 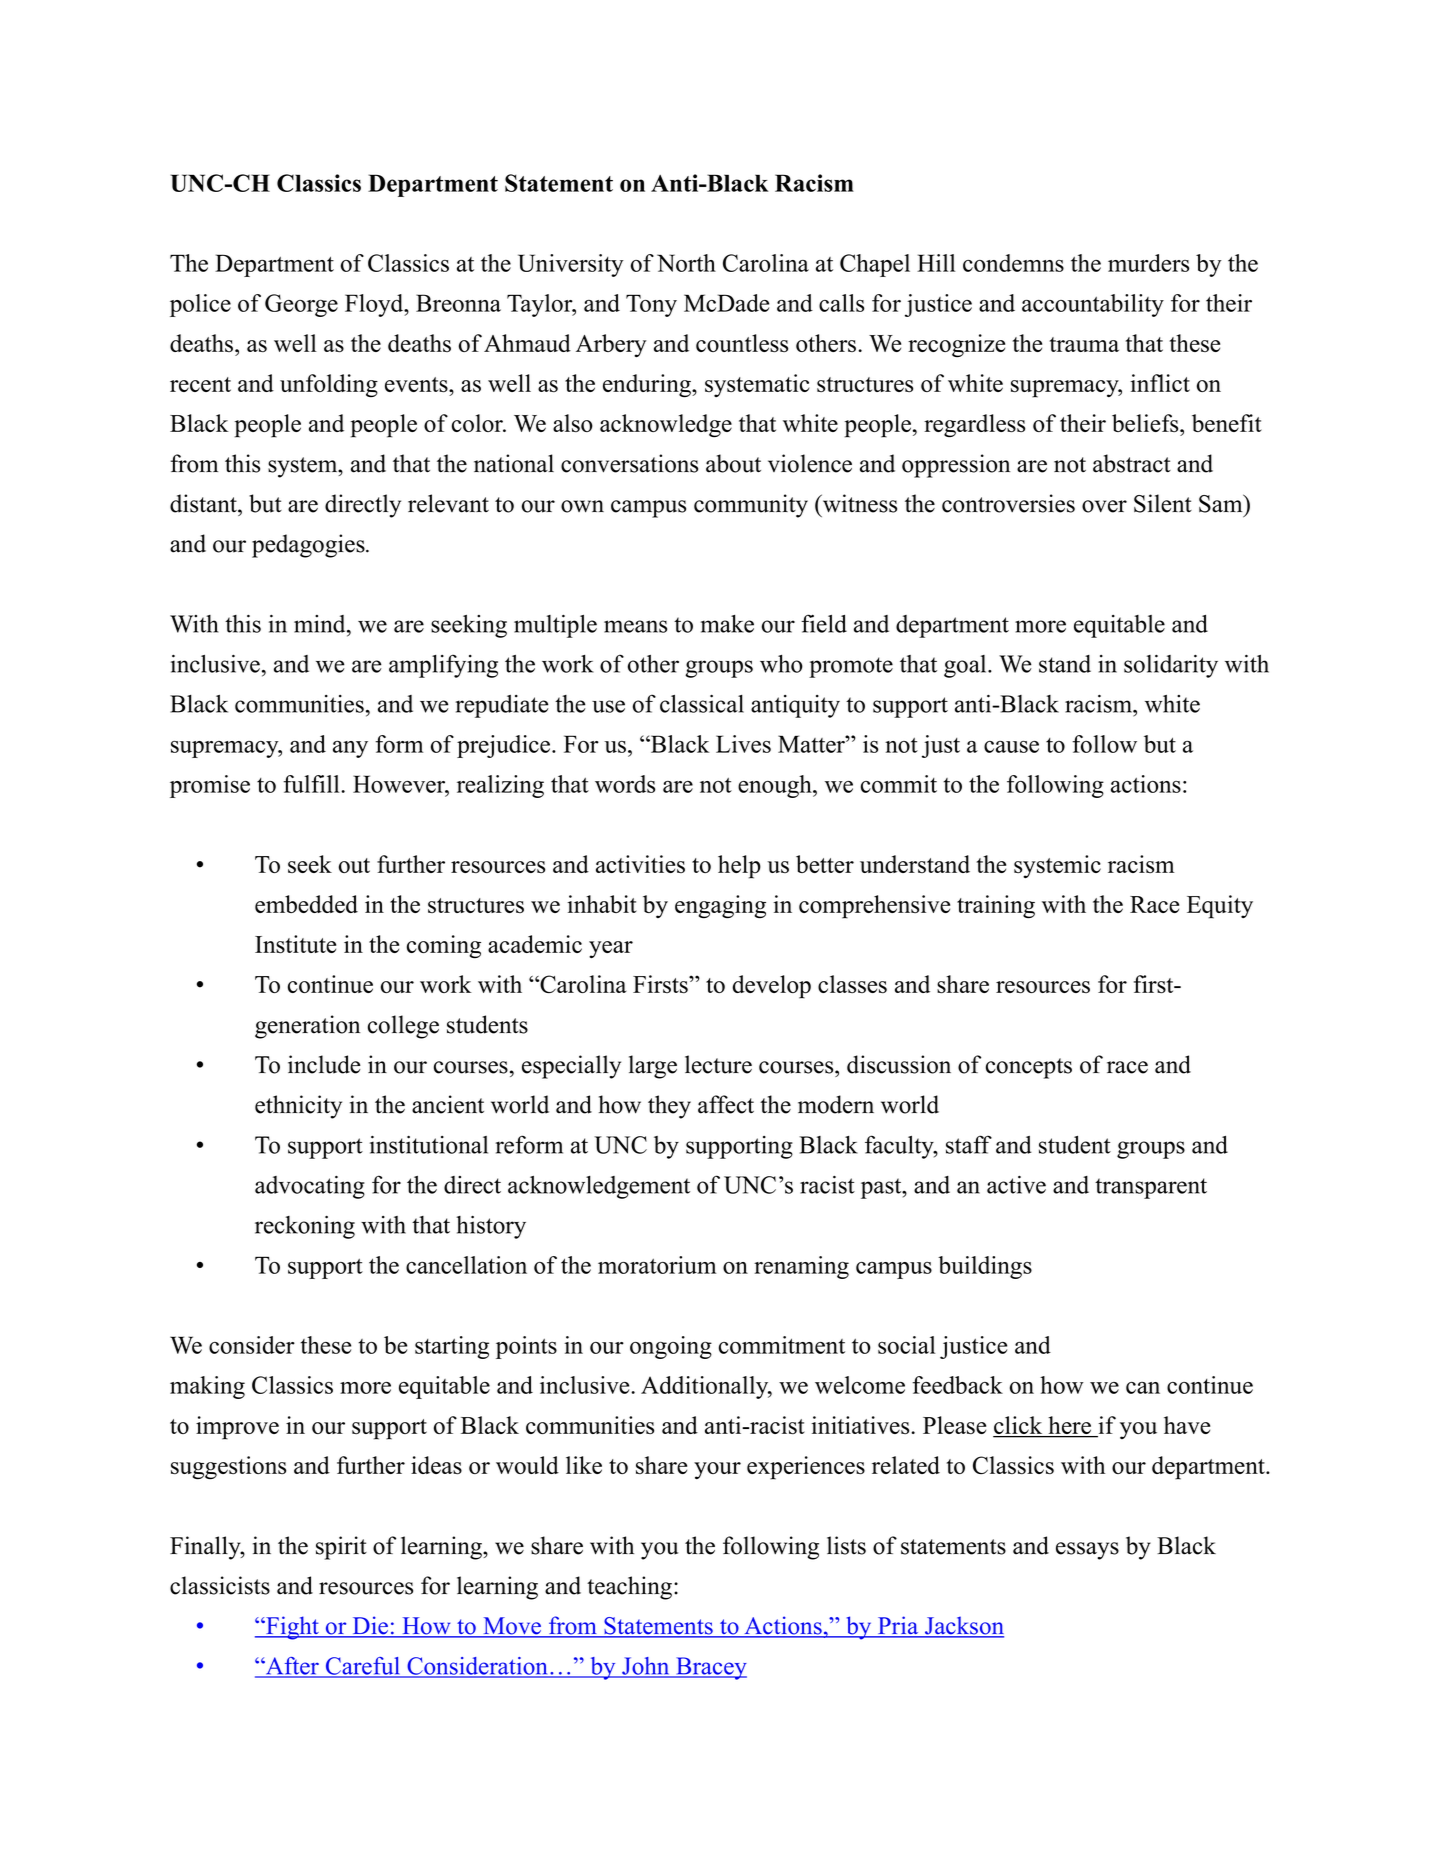 I want to click on essays, so click(x=1087, y=1551).
